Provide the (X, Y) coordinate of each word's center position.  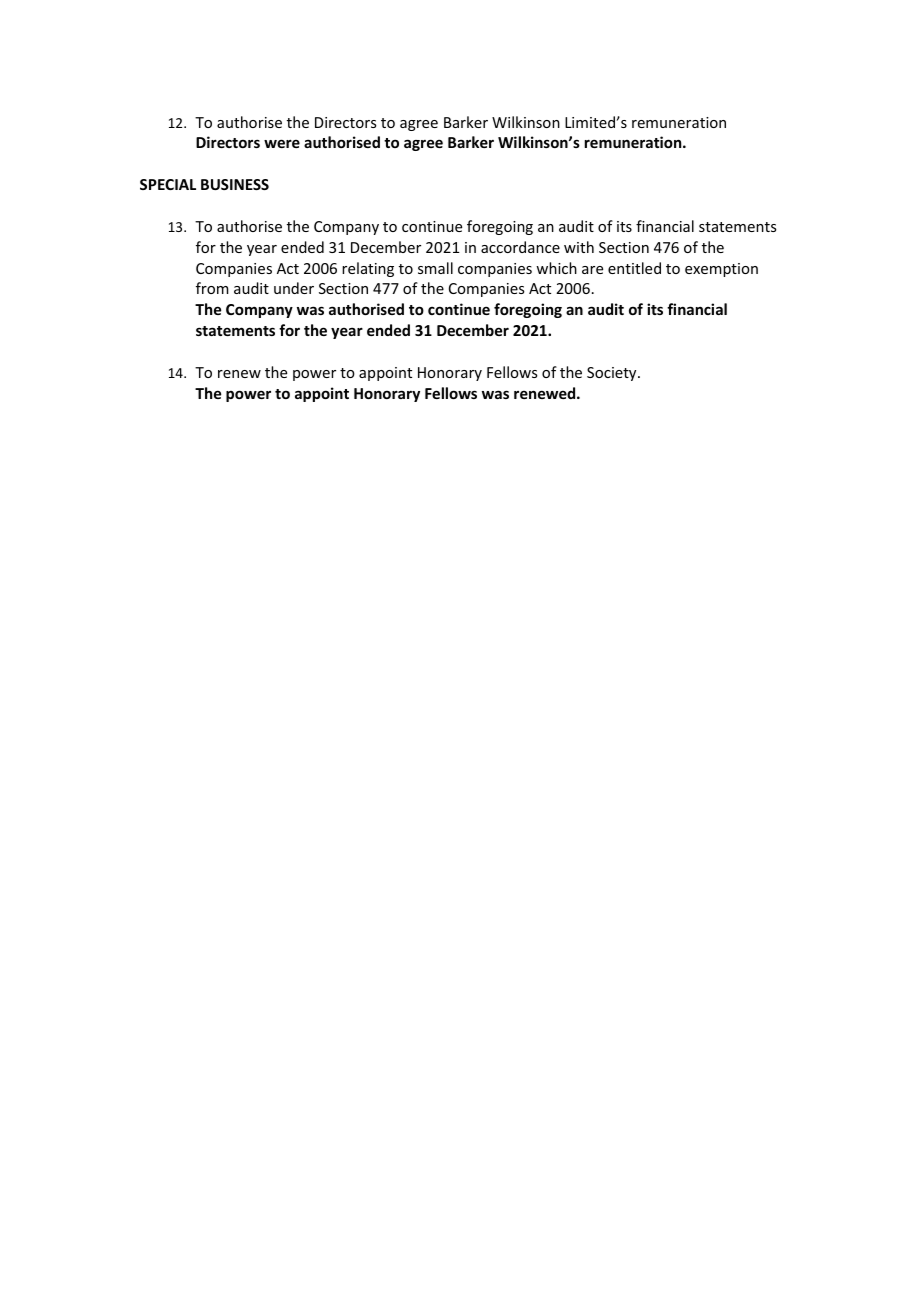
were (282, 143)
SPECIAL (168, 184)
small (435, 268)
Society (613, 374)
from (212, 288)
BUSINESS (235, 184)
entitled (634, 268)
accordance (520, 247)
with (579, 247)
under (294, 288)
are (592, 270)
